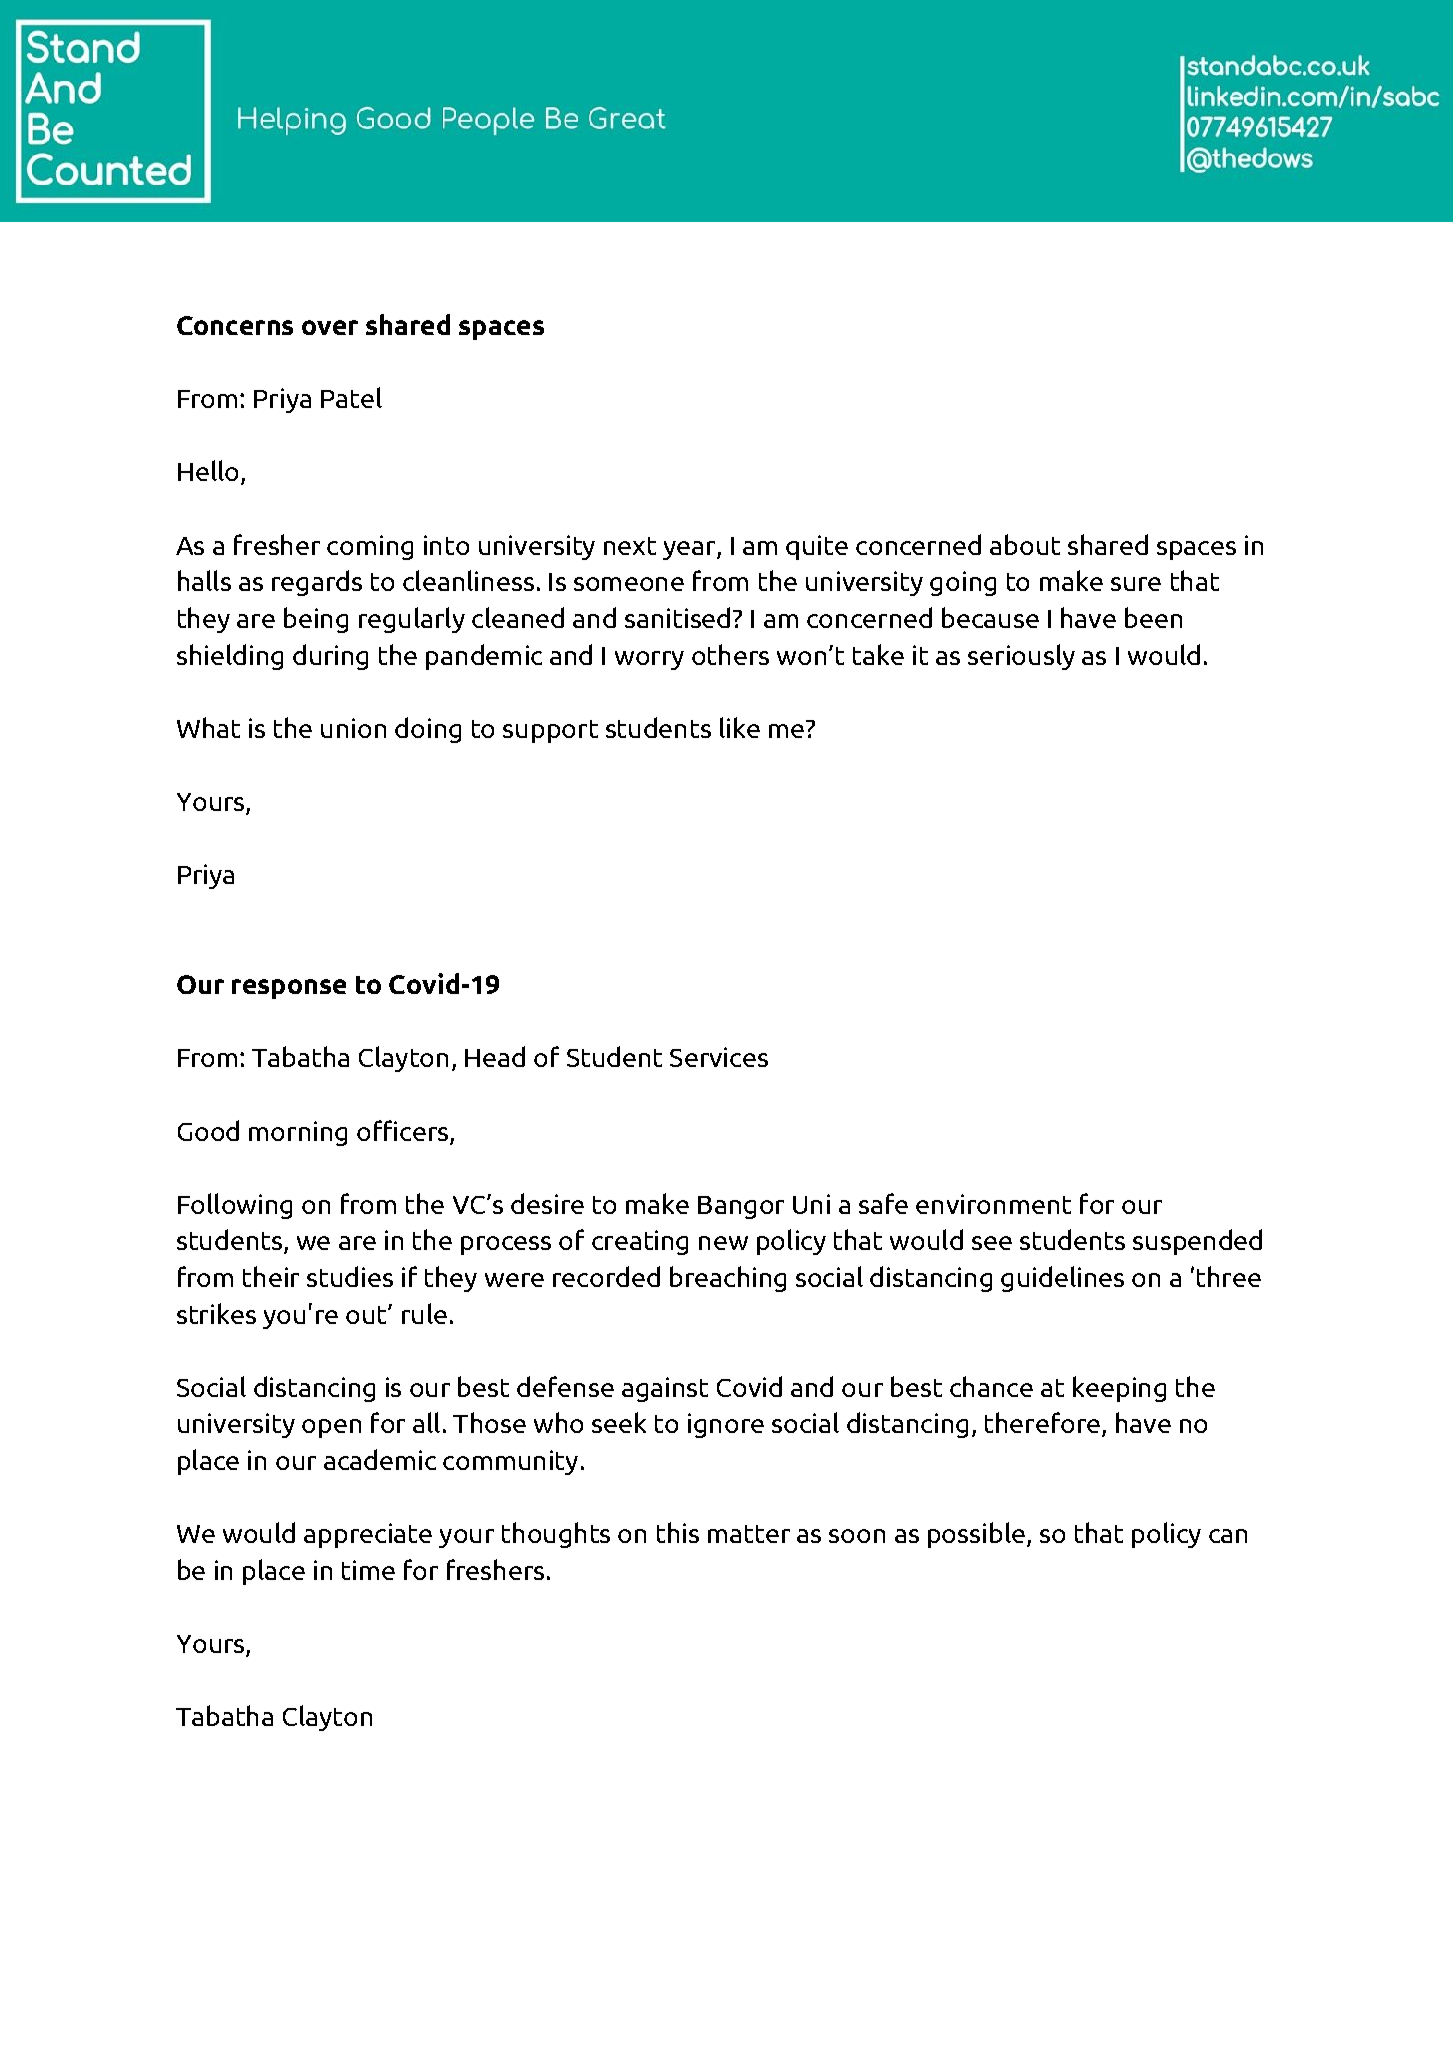  I want to click on year, so click(690, 550).
